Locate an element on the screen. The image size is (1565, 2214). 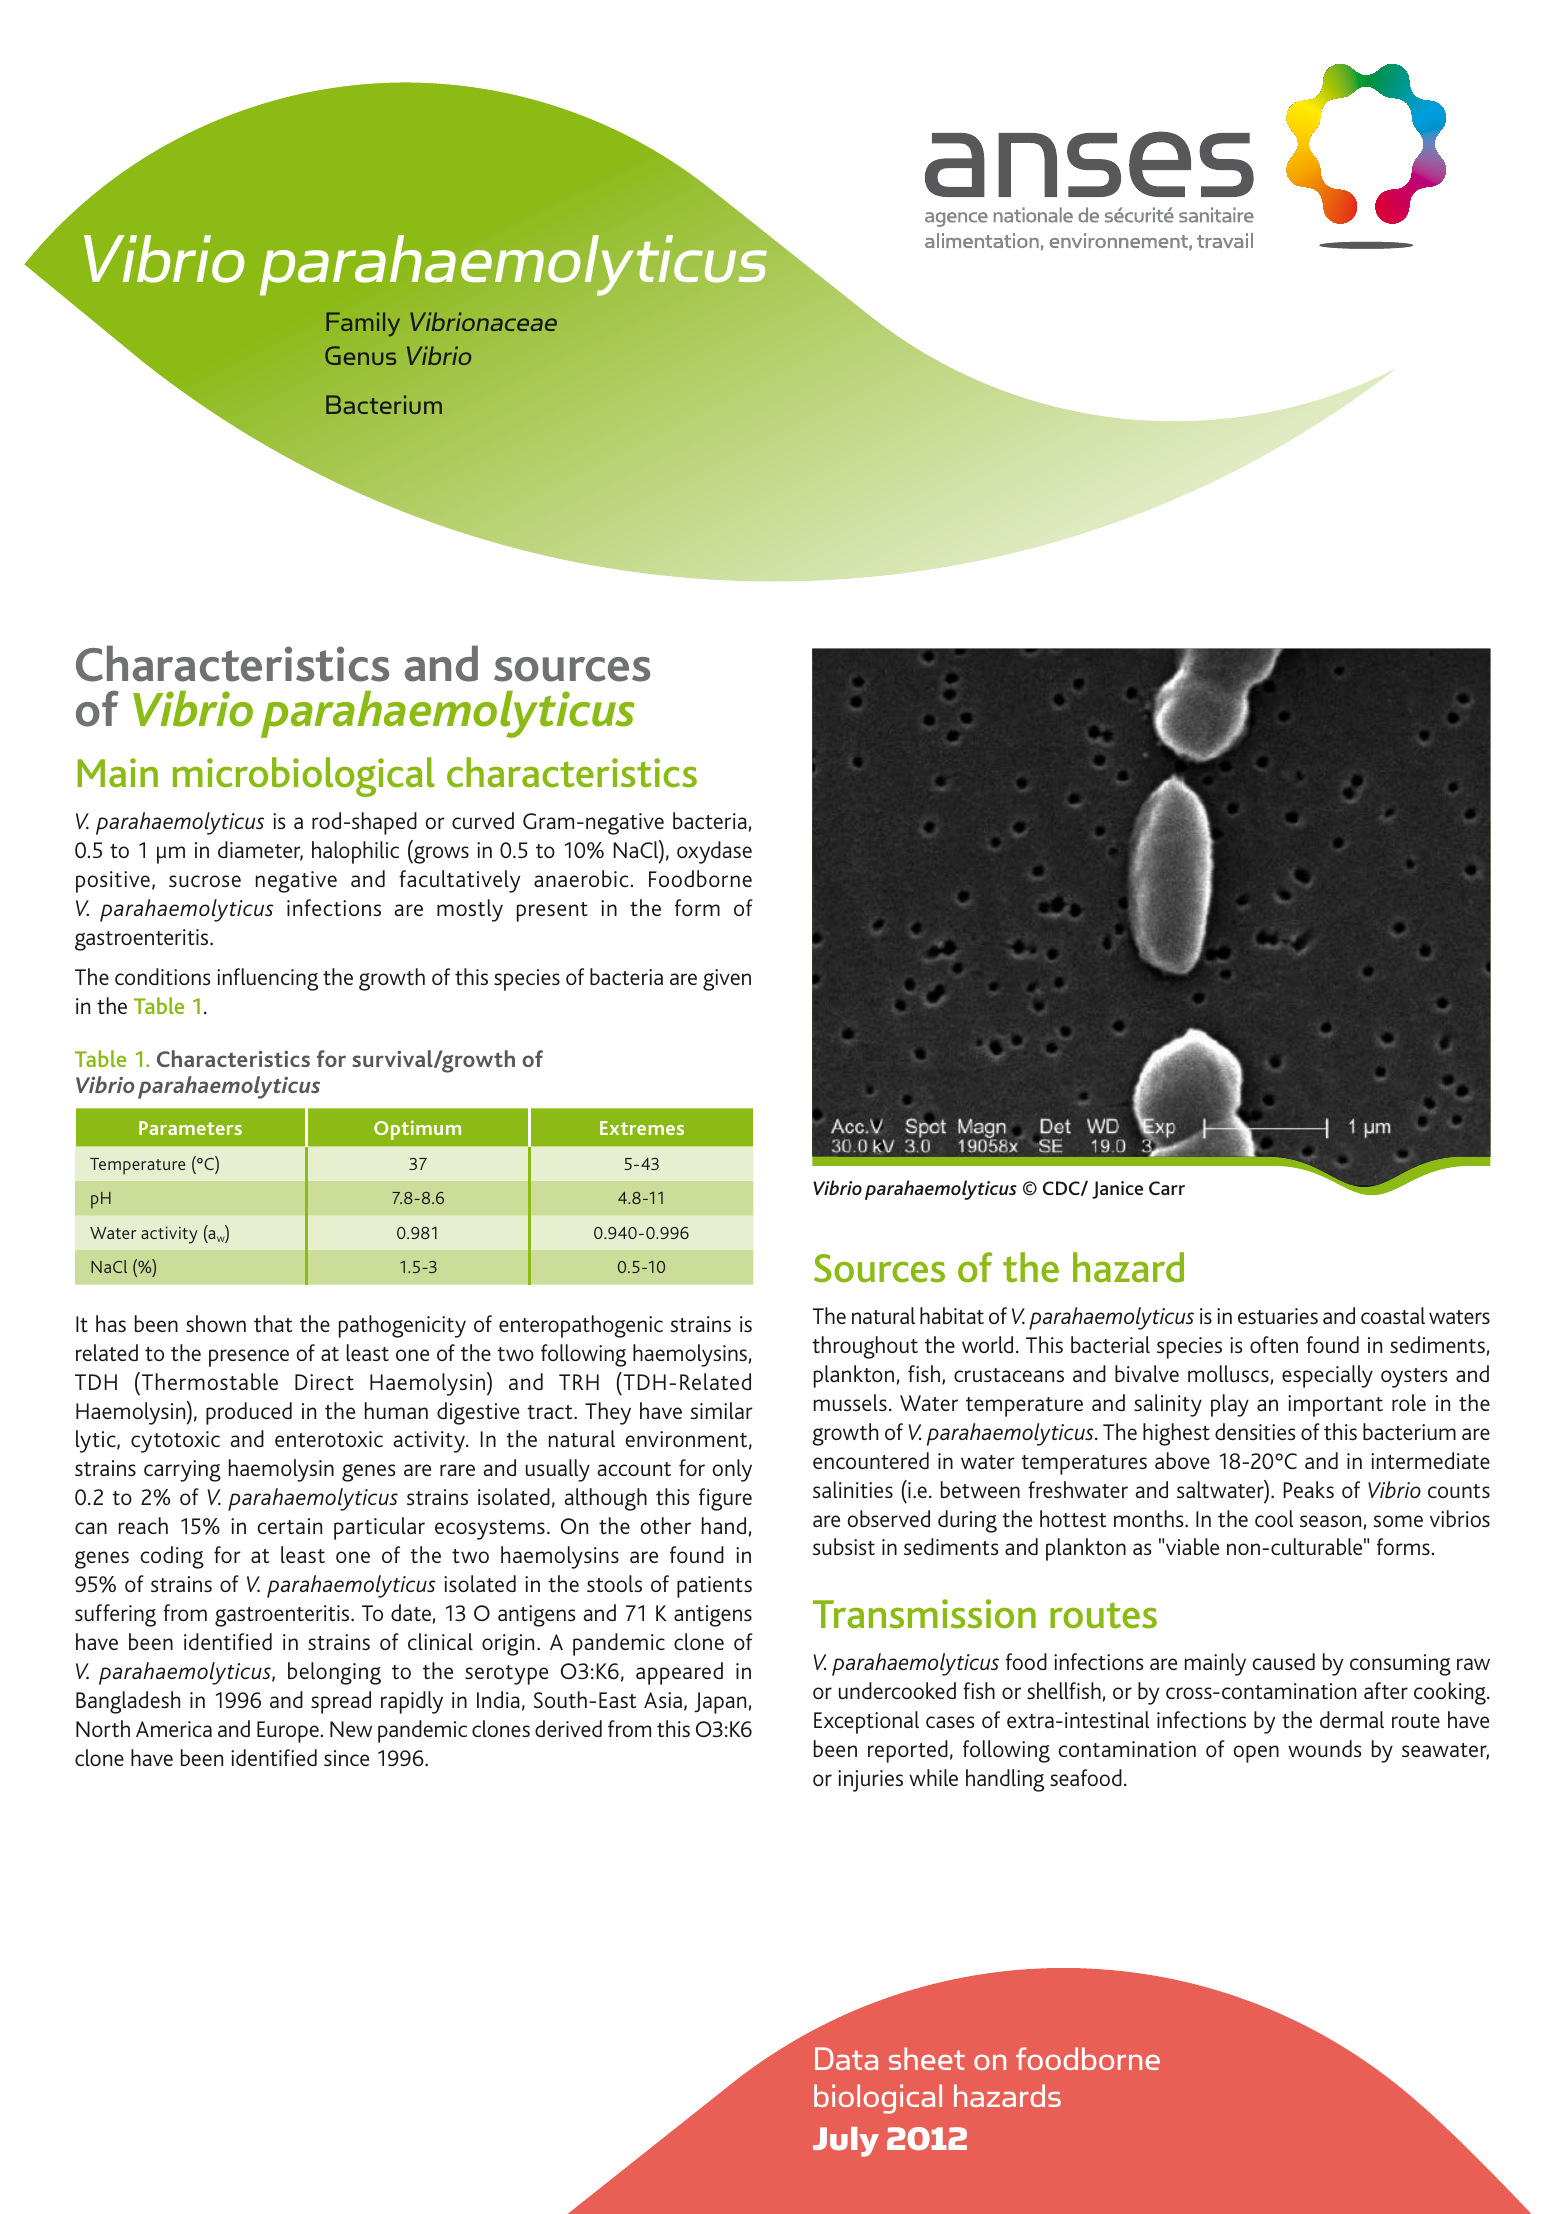
given is located at coordinates (727, 980).
